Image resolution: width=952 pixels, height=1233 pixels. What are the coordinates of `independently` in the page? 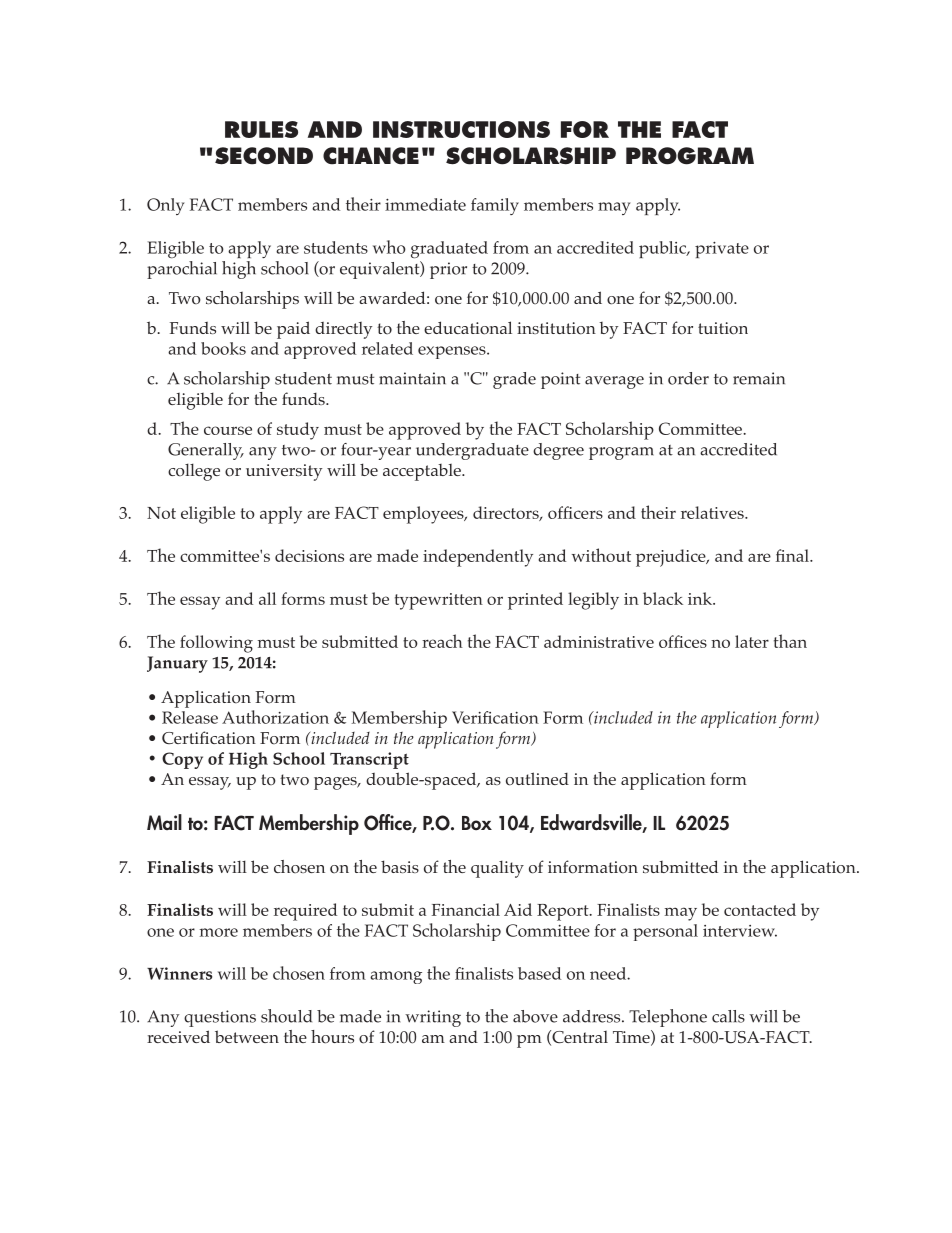 It's located at (478, 558).
